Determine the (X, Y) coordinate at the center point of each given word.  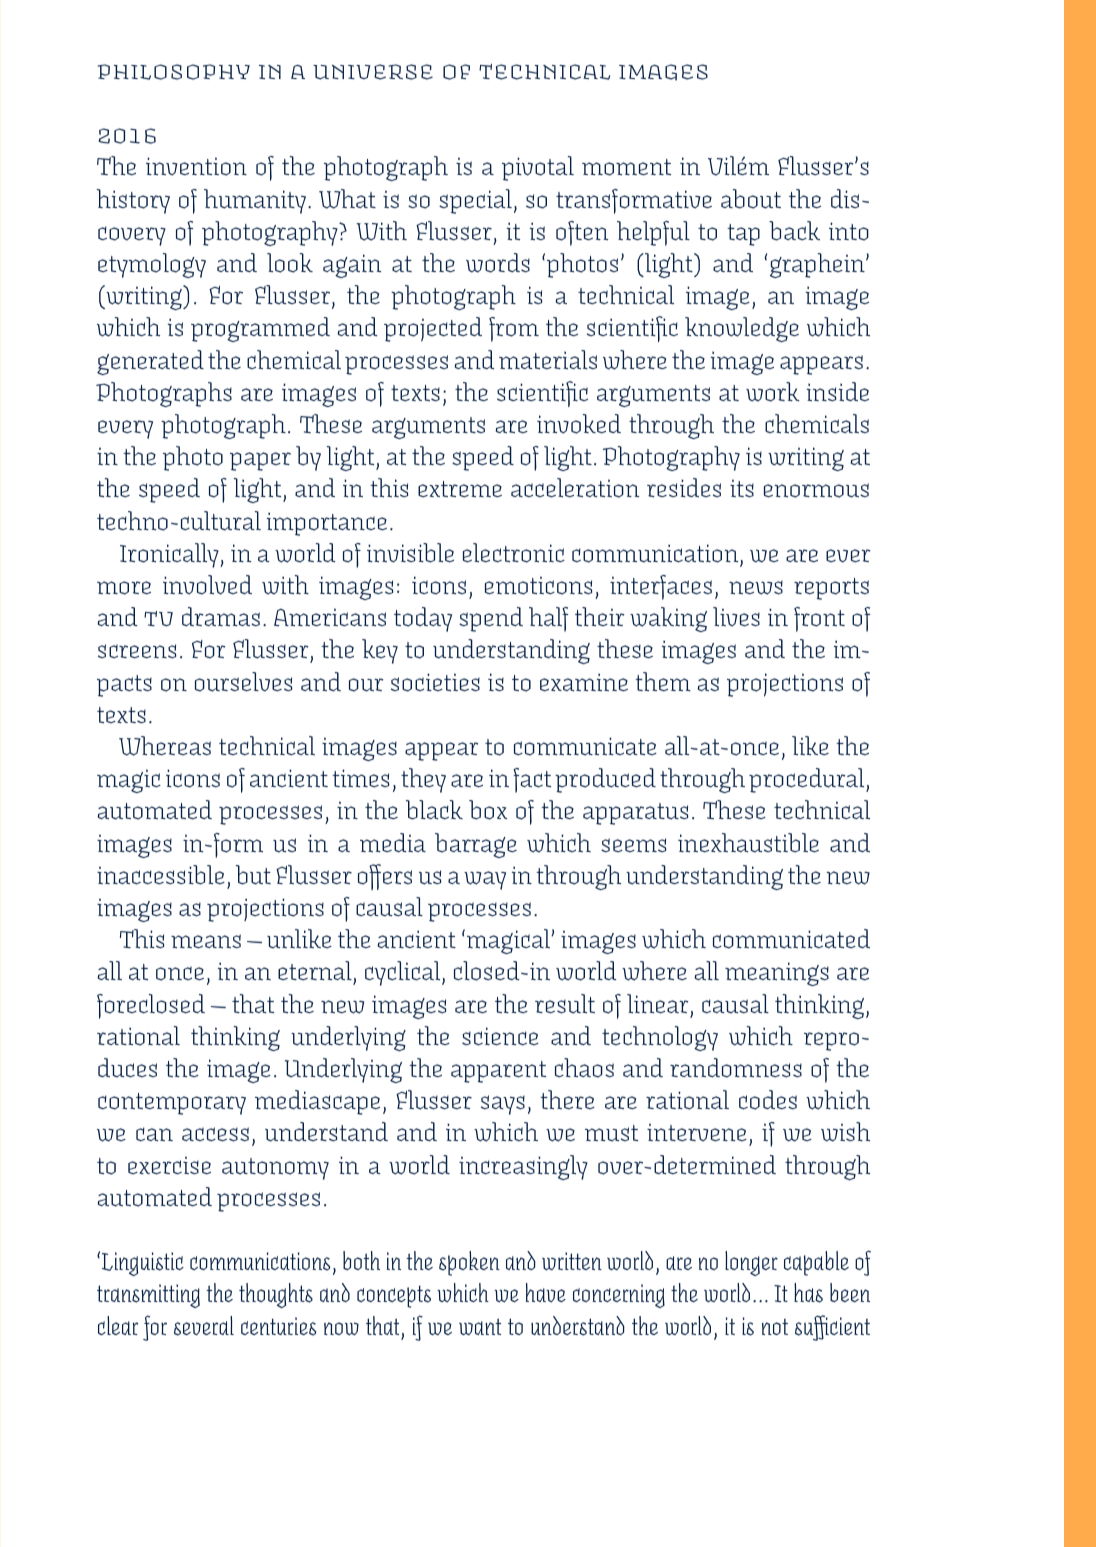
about (751, 199)
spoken (469, 1263)
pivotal (538, 168)
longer (751, 1263)
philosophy (174, 72)
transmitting (148, 1296)
